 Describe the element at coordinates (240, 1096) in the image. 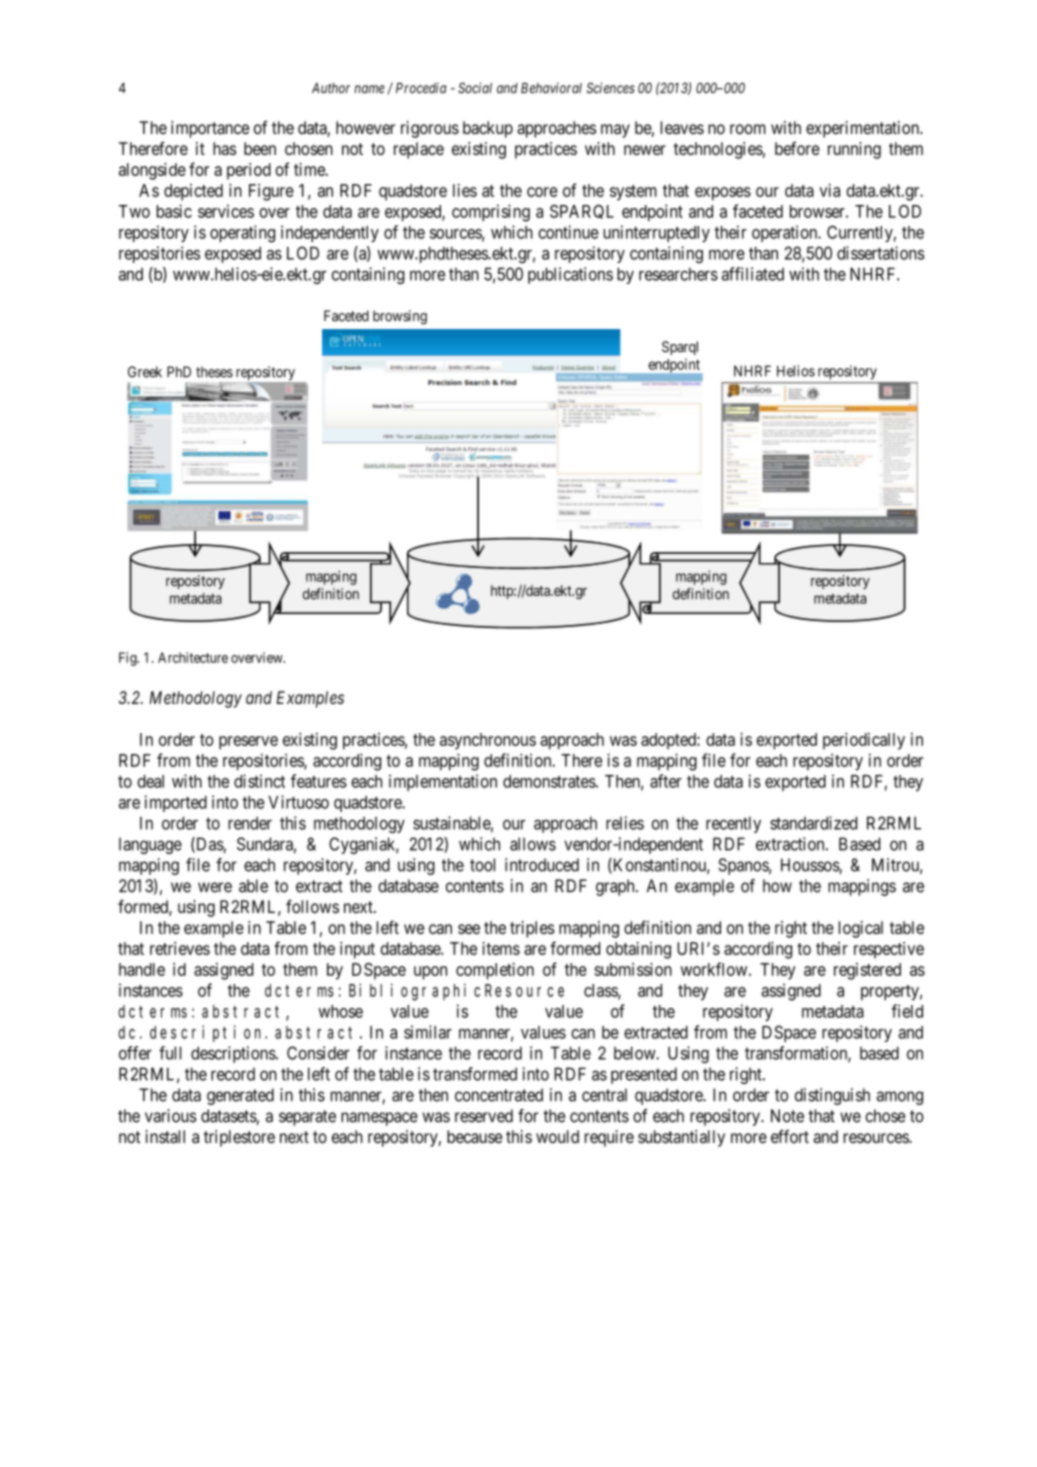

I see `generated` at that location.
